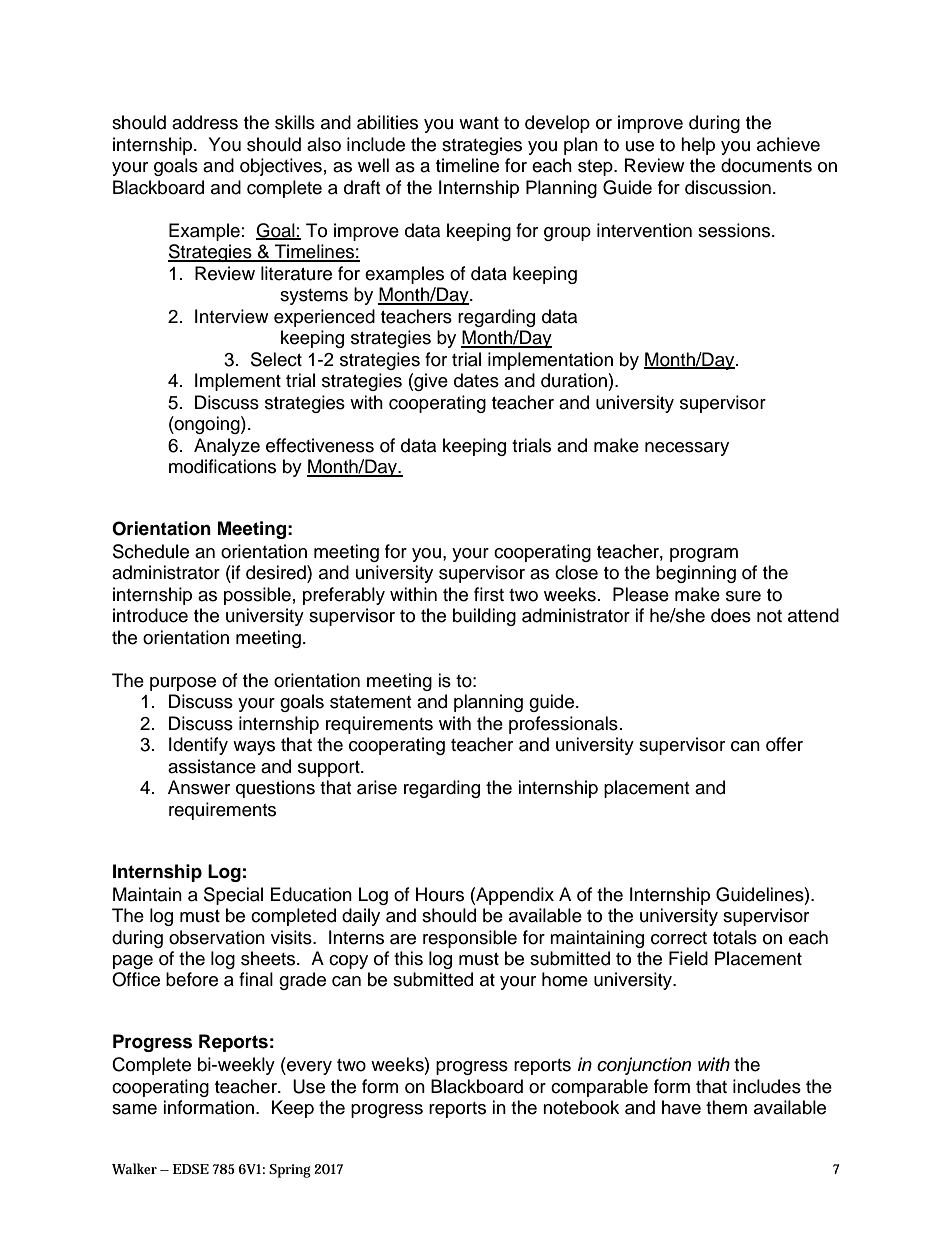  I want to click on Analyze, so click(227, 447).
